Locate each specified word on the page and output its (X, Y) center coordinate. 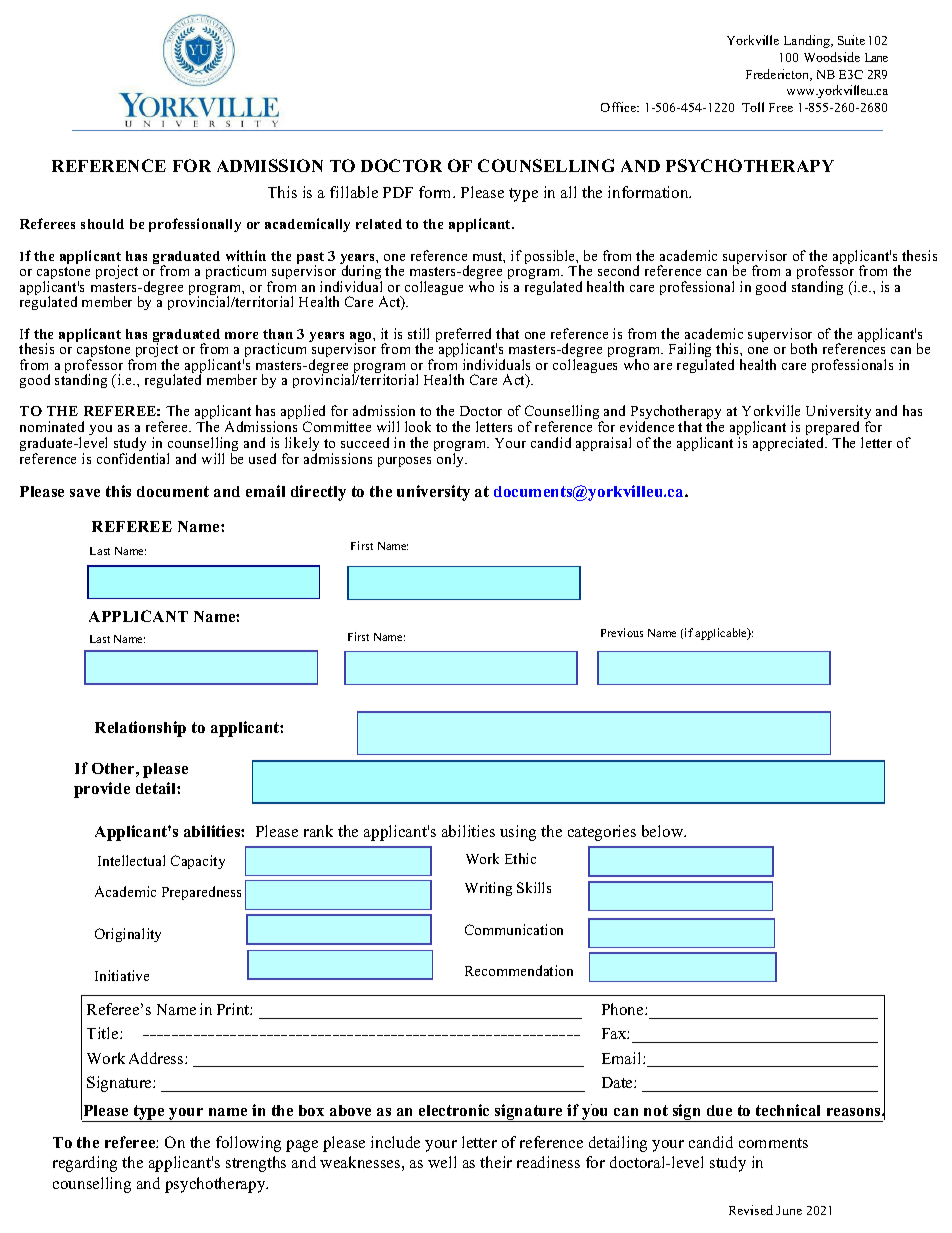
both (804, 348)
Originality (128, 935)
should (102, 224)
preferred (463, 336)
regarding (85, 1164)
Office (620, 107)
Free (781, 107)
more (241, 335)
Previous (622, 632)
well (442, 1162)
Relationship (140, 729)
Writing (488, 889)
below (664, 831)
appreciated (790, 444)
